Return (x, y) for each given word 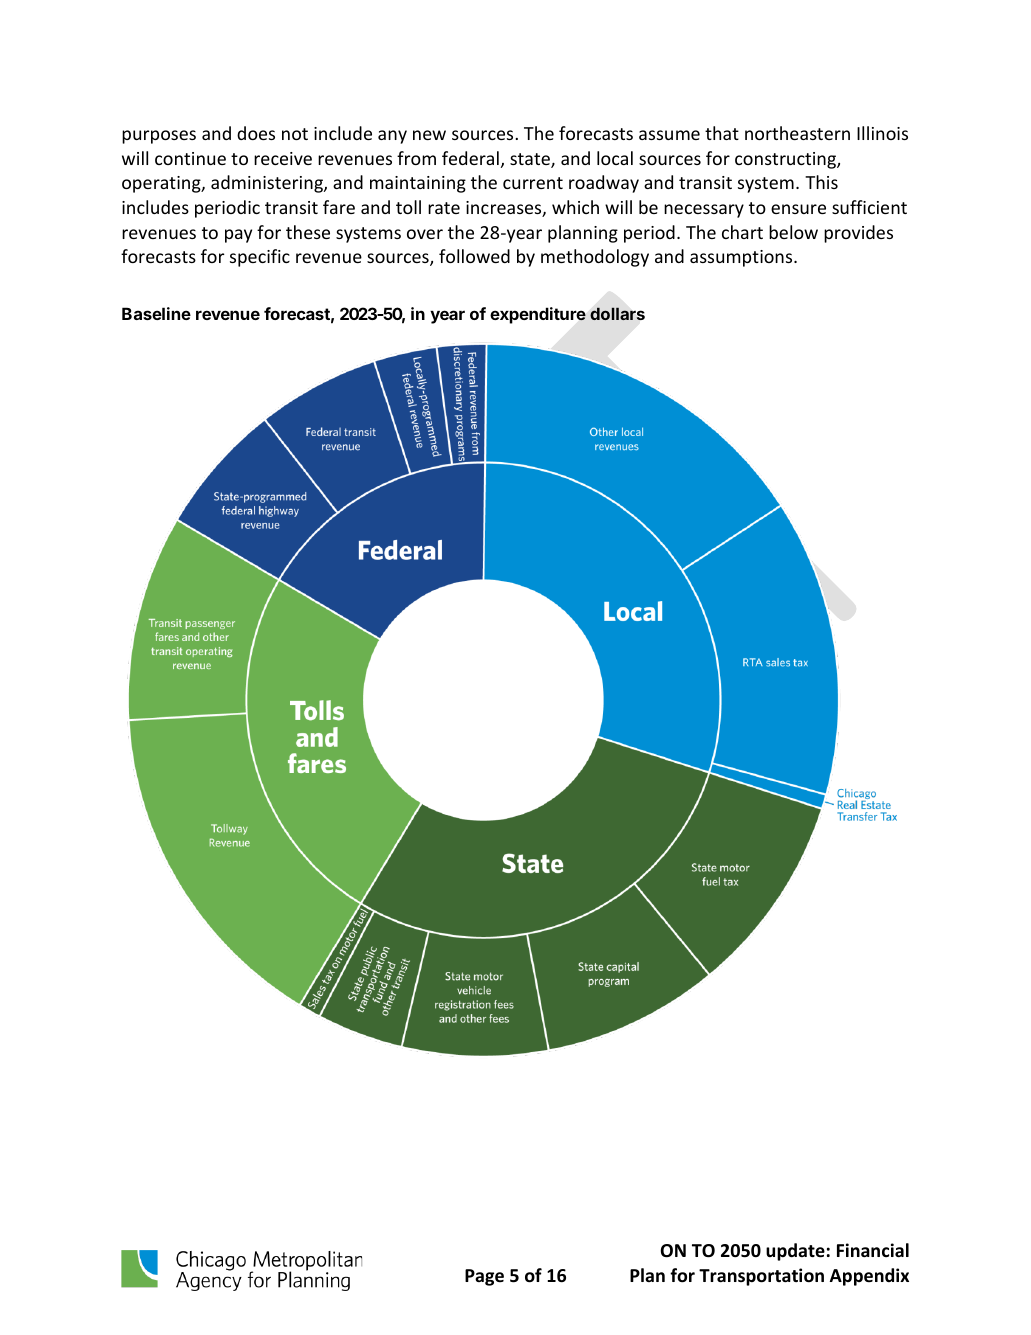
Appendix (869, 1277)
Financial (873, 1250)
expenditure (538, 315)
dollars (617, 313)
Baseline (156, 313)
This (821, 182)
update (795, 1252)
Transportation (761, 1277)
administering (268, 184)
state (531, 160)
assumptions (742, 258)
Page (484, 1277)
